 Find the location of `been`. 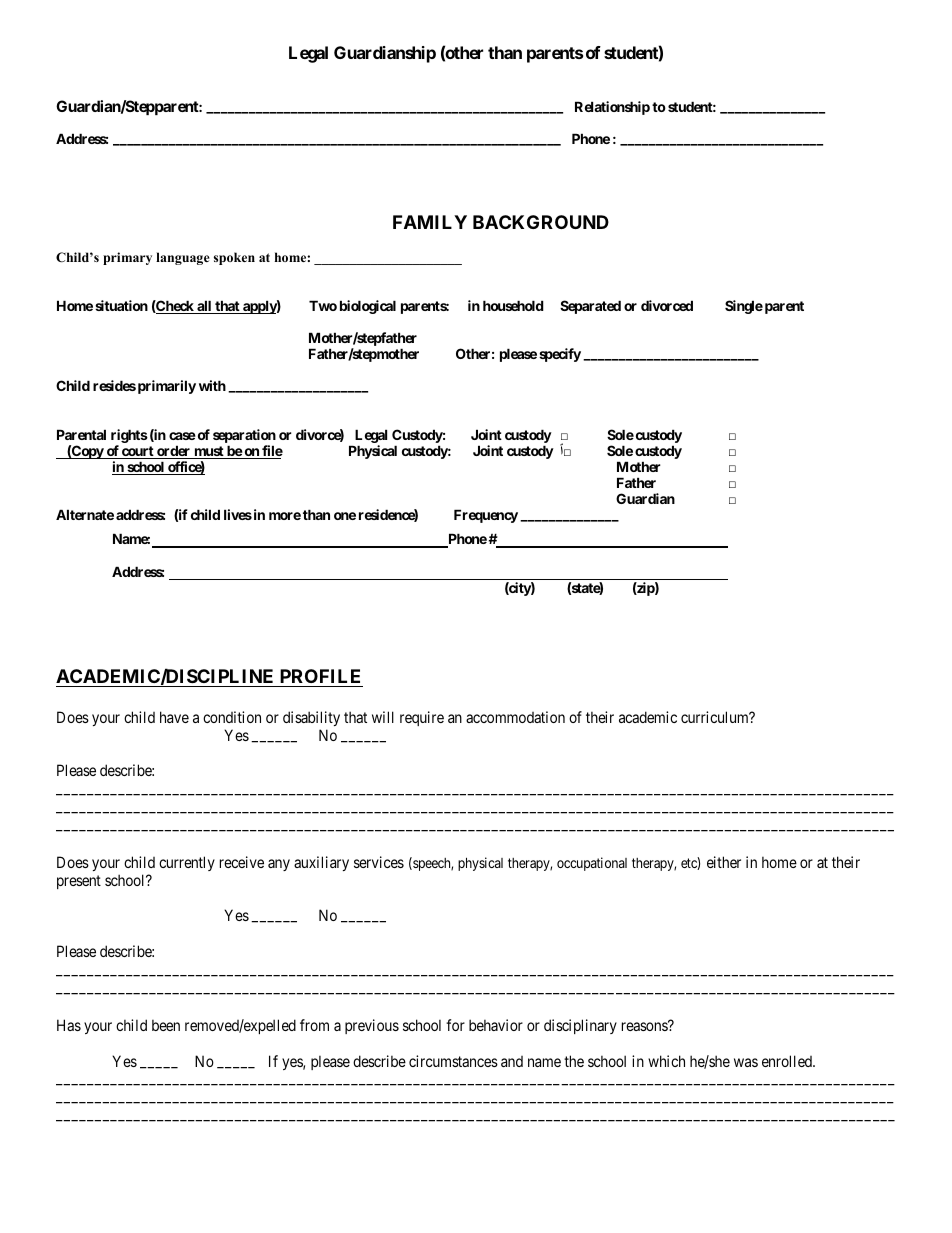

been is located at coordinates (166, 1025).
